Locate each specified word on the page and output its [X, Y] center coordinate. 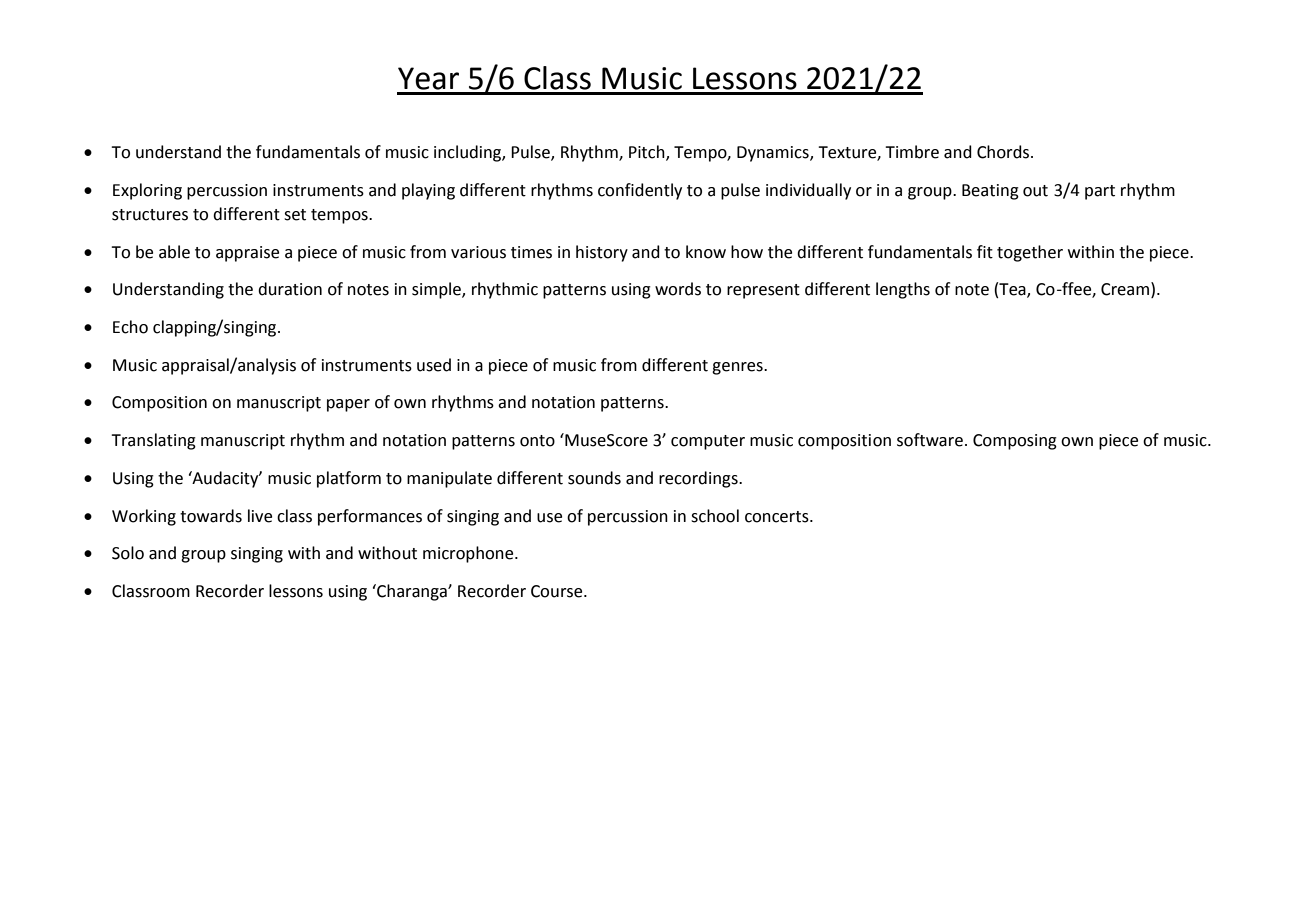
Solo [128, 553]
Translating [153, 441]
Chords [1004, 152]
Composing [1015, 442]
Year [428, 78]
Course [558, 591]
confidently [640, 191]
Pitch [648, 153]
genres [738, 368]
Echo [130, 327]
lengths [903, 290]
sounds [594, 478]
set [295, 215]
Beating [990, 192]
